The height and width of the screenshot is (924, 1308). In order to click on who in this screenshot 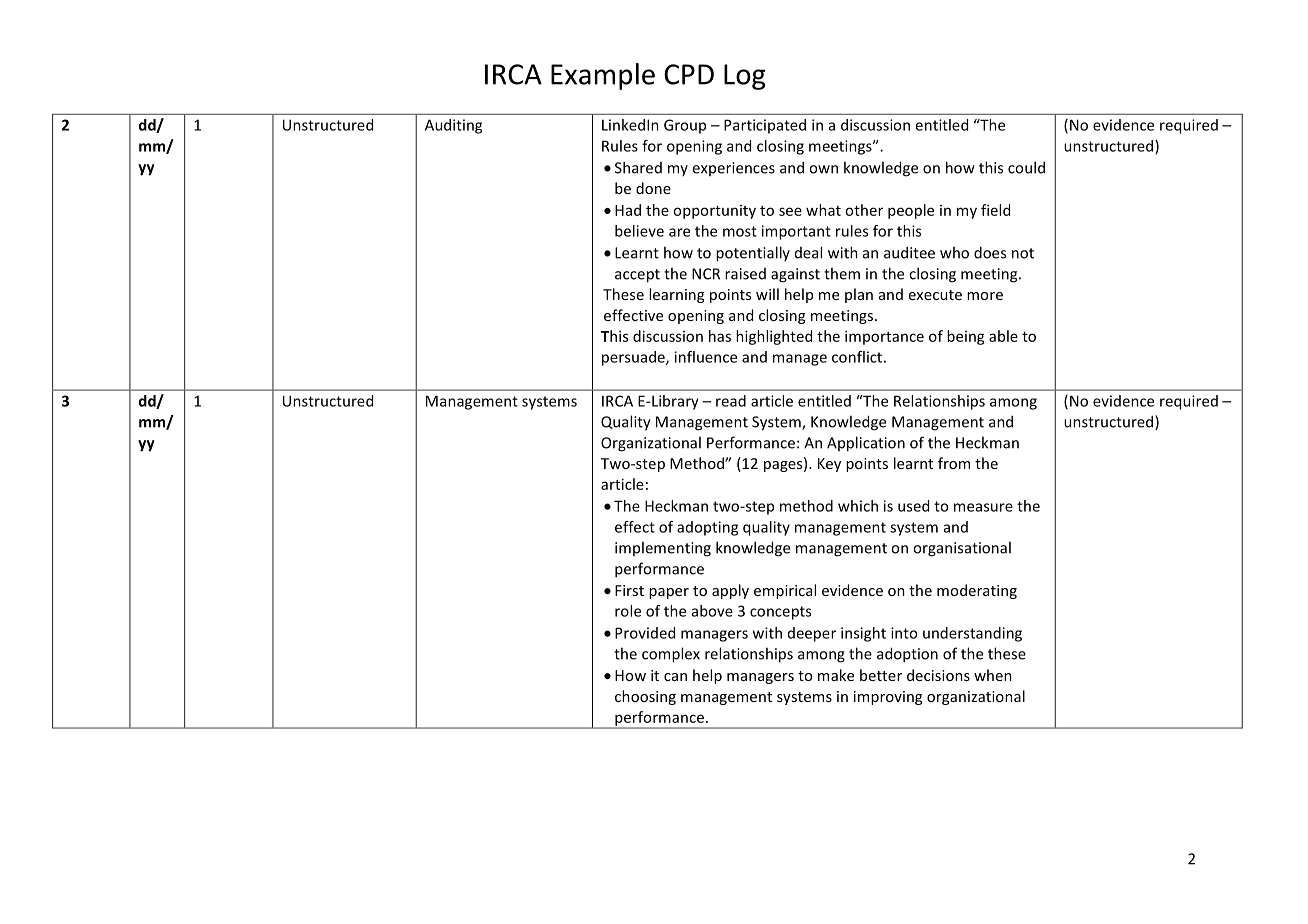, I will do `click(954, 252)`.
